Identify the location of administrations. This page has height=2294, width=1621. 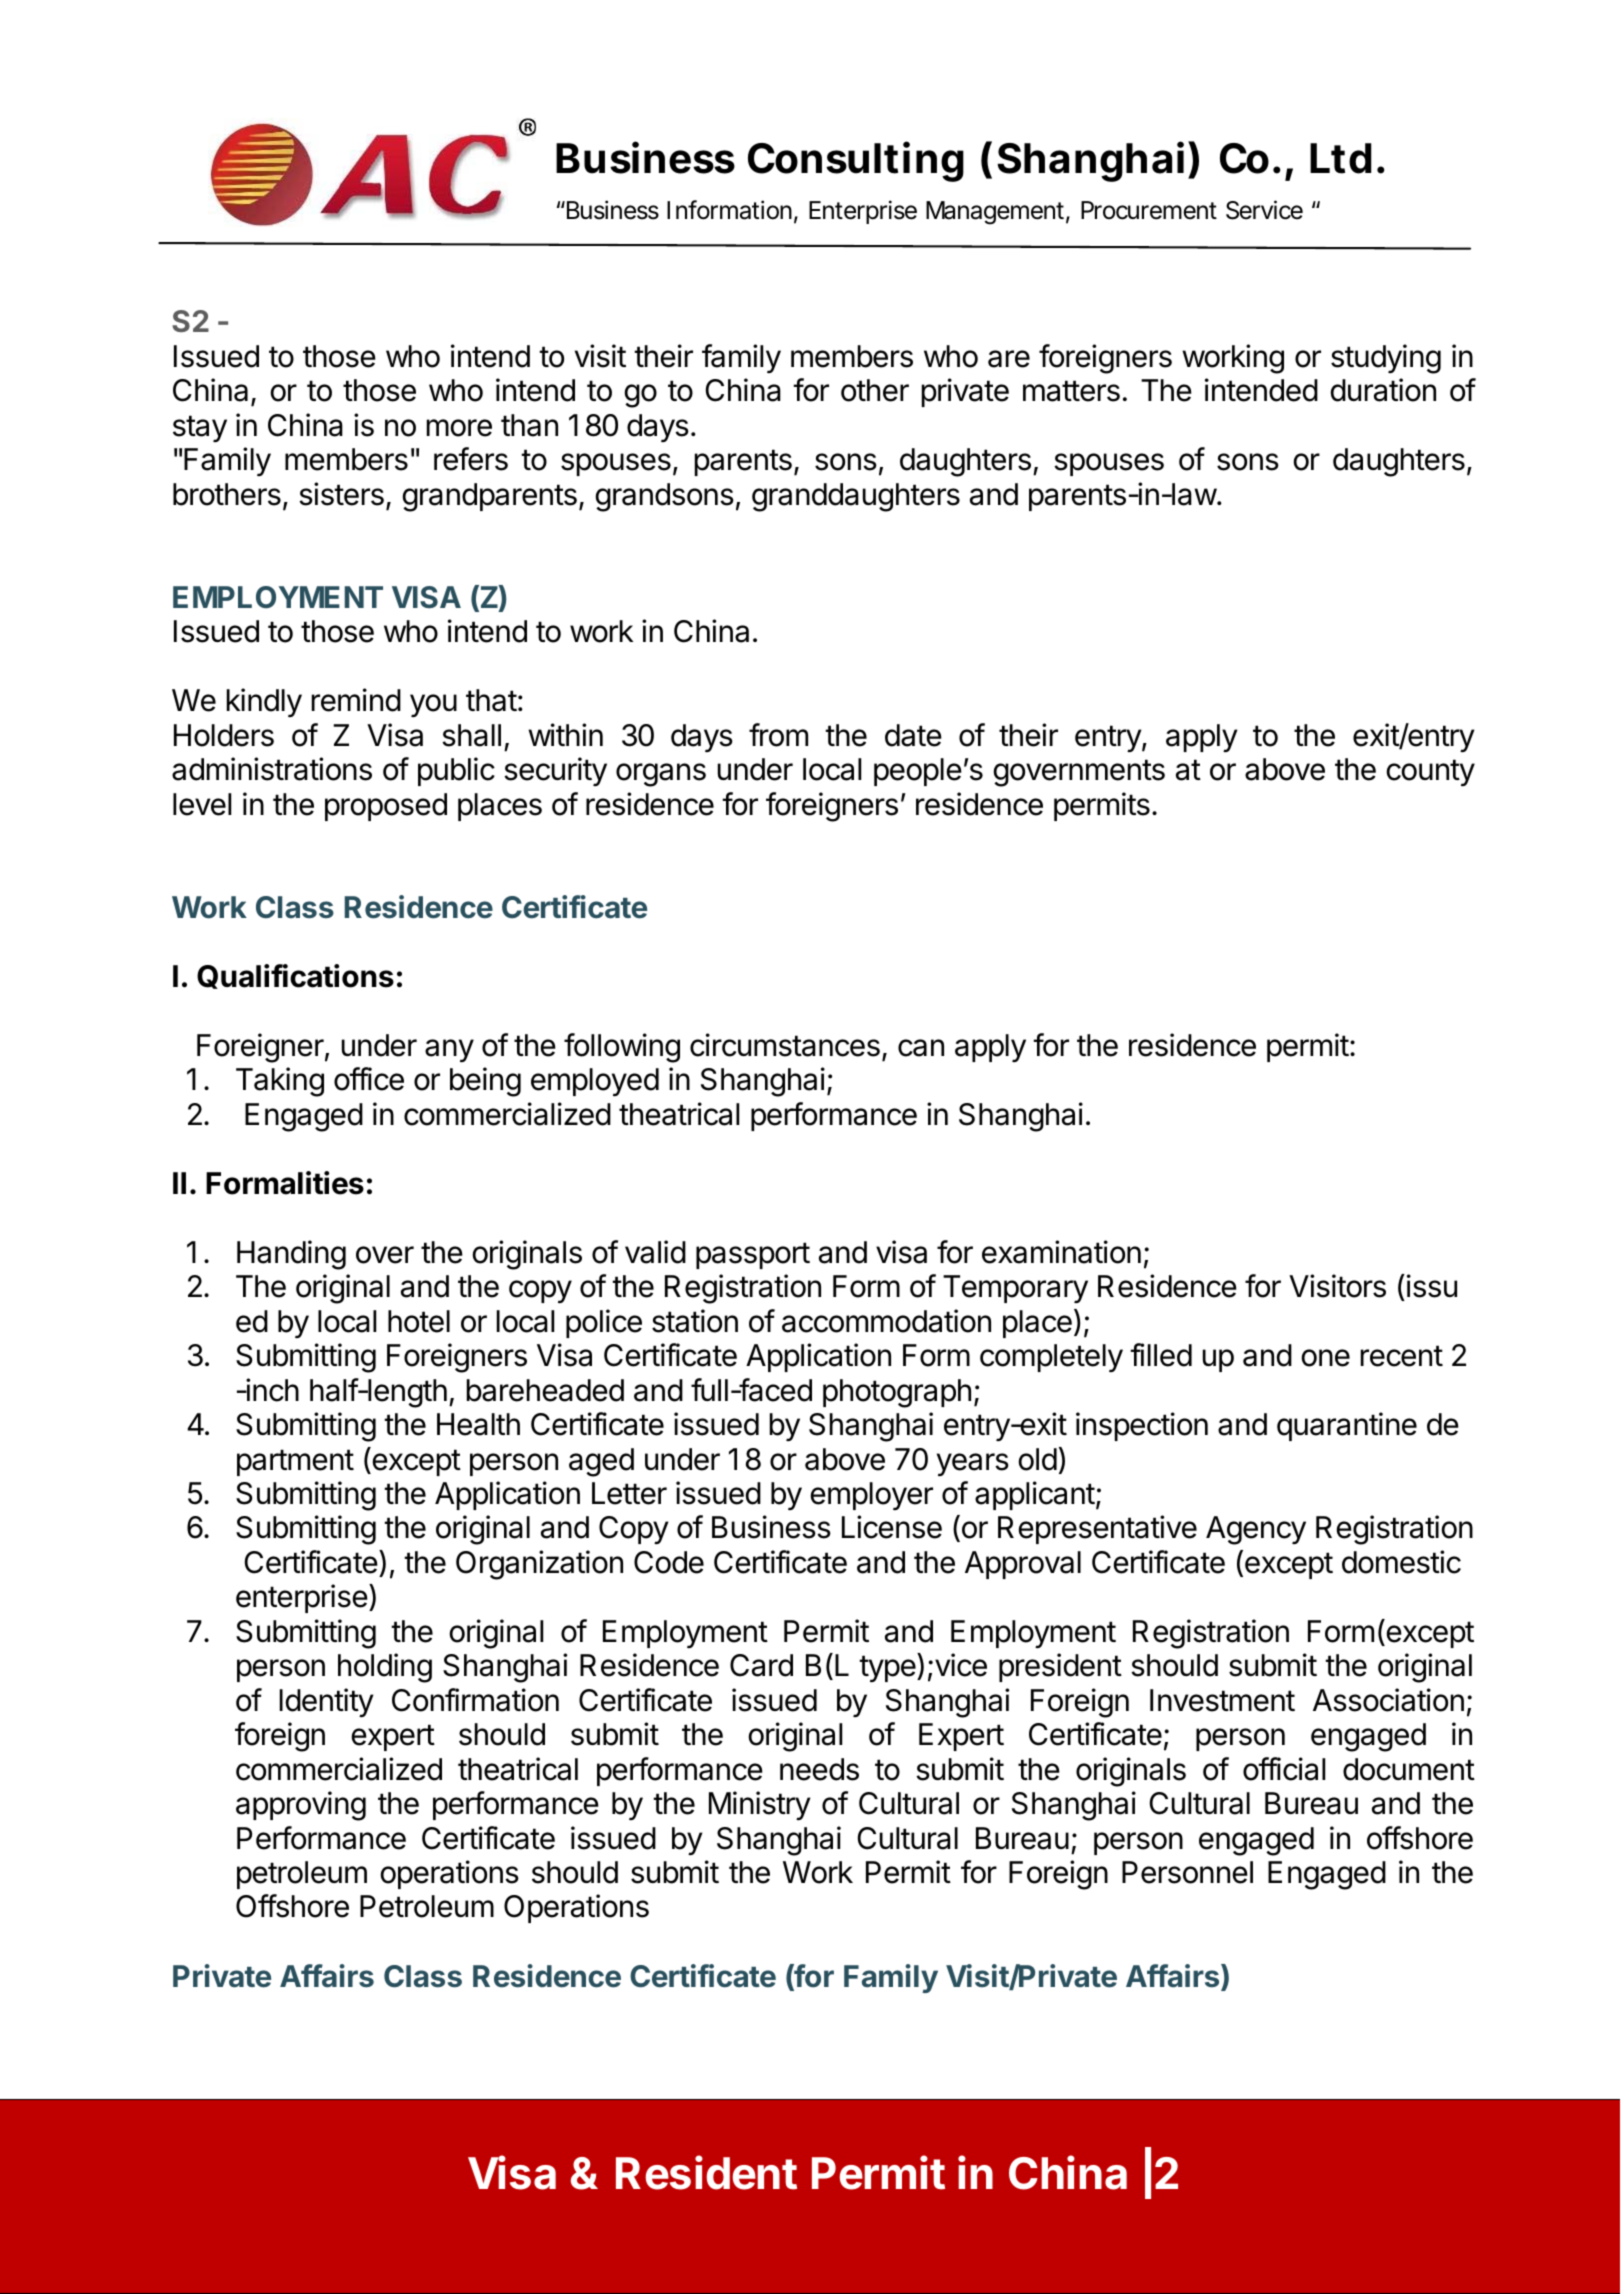
(272, 769).
